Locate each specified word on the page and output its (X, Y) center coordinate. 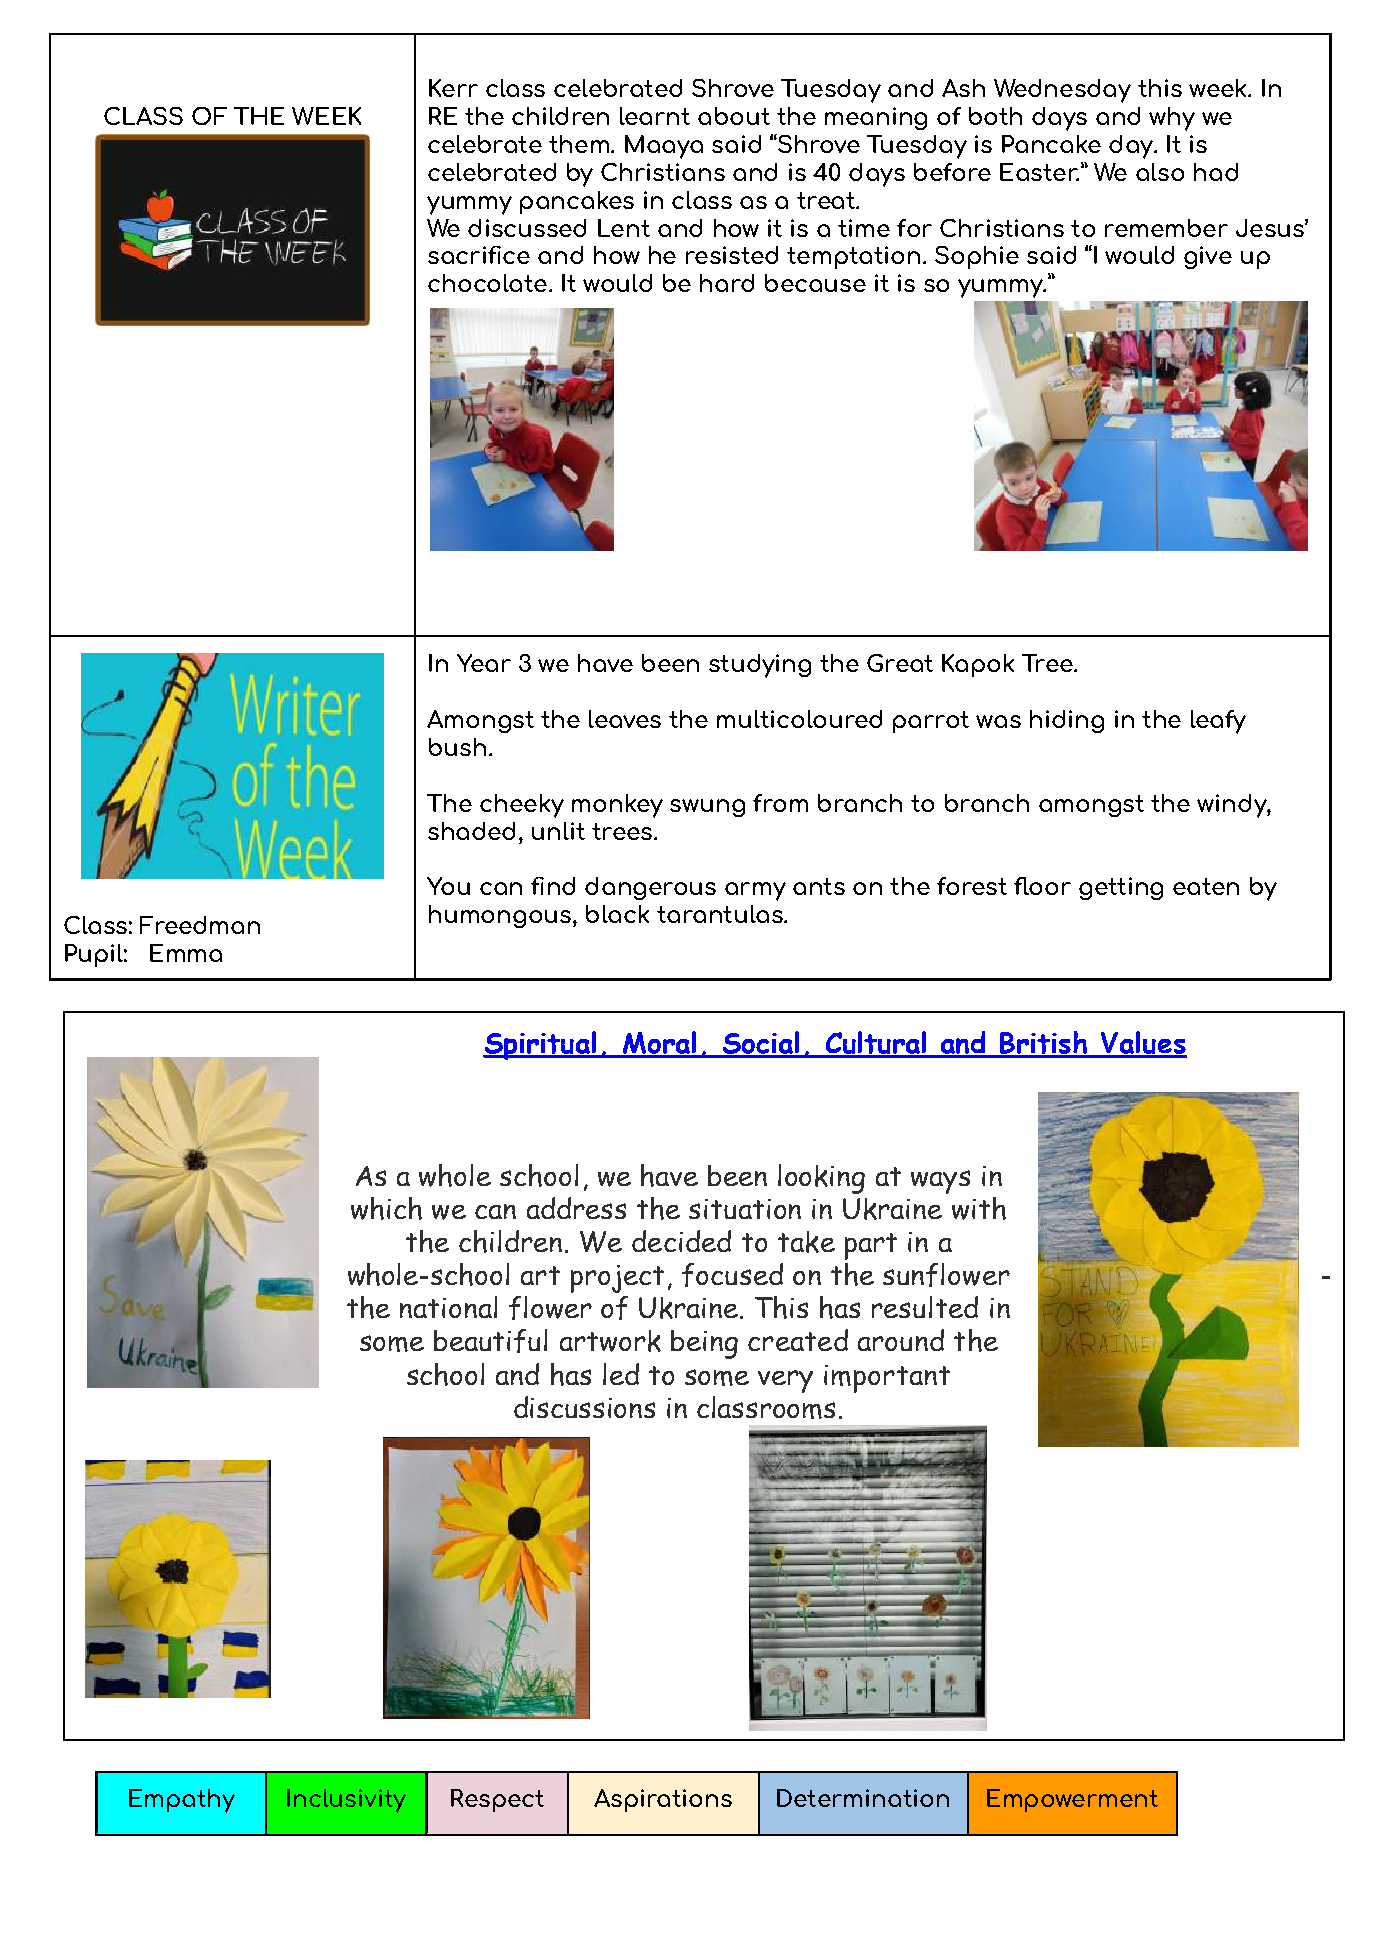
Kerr (453, 88)
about (734, 116)
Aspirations (663, 1800)
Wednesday (1062, 91)
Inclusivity (346, 1801)
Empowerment (1072, 1800)
